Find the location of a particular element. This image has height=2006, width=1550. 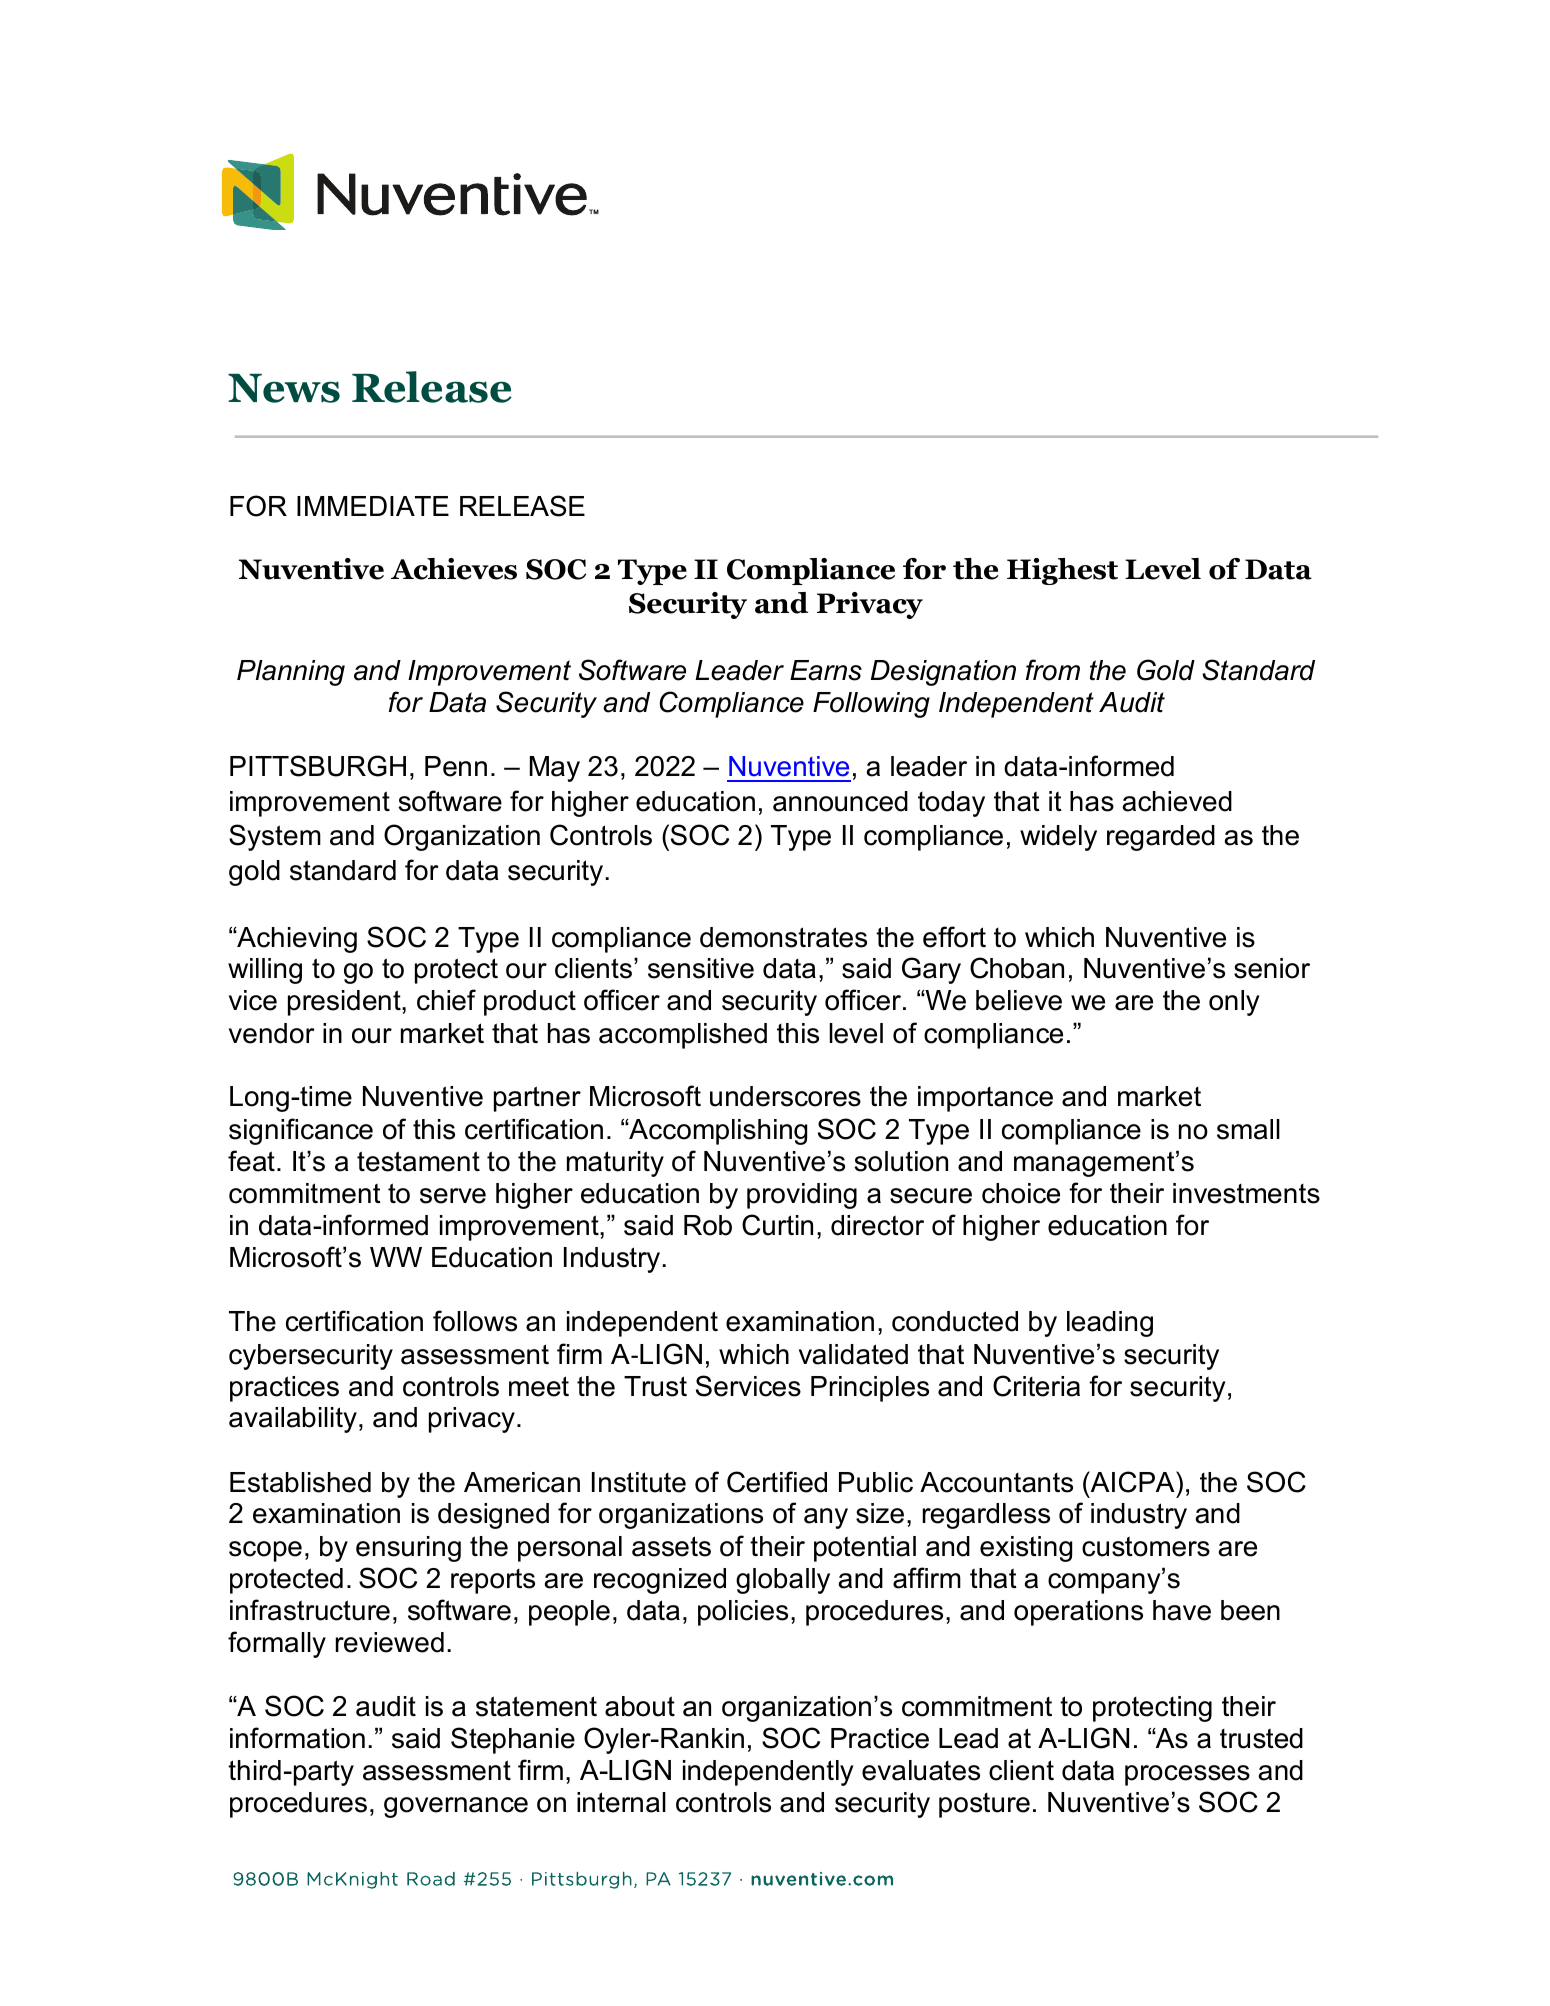

IMMEDIATE is located at coordinates (373, 506).
